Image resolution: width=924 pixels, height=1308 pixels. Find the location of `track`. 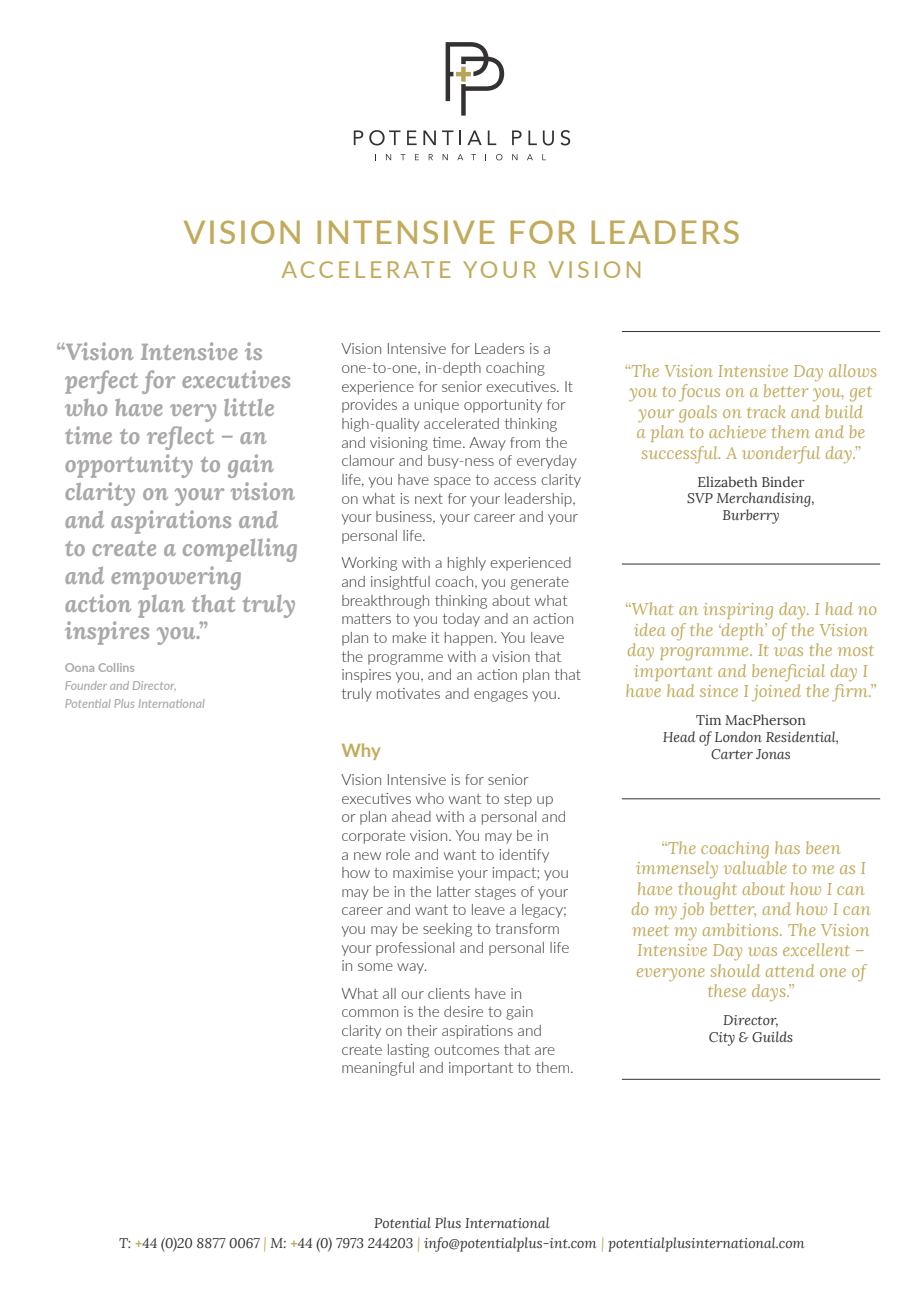

track is located at coordinates (766, 411).
